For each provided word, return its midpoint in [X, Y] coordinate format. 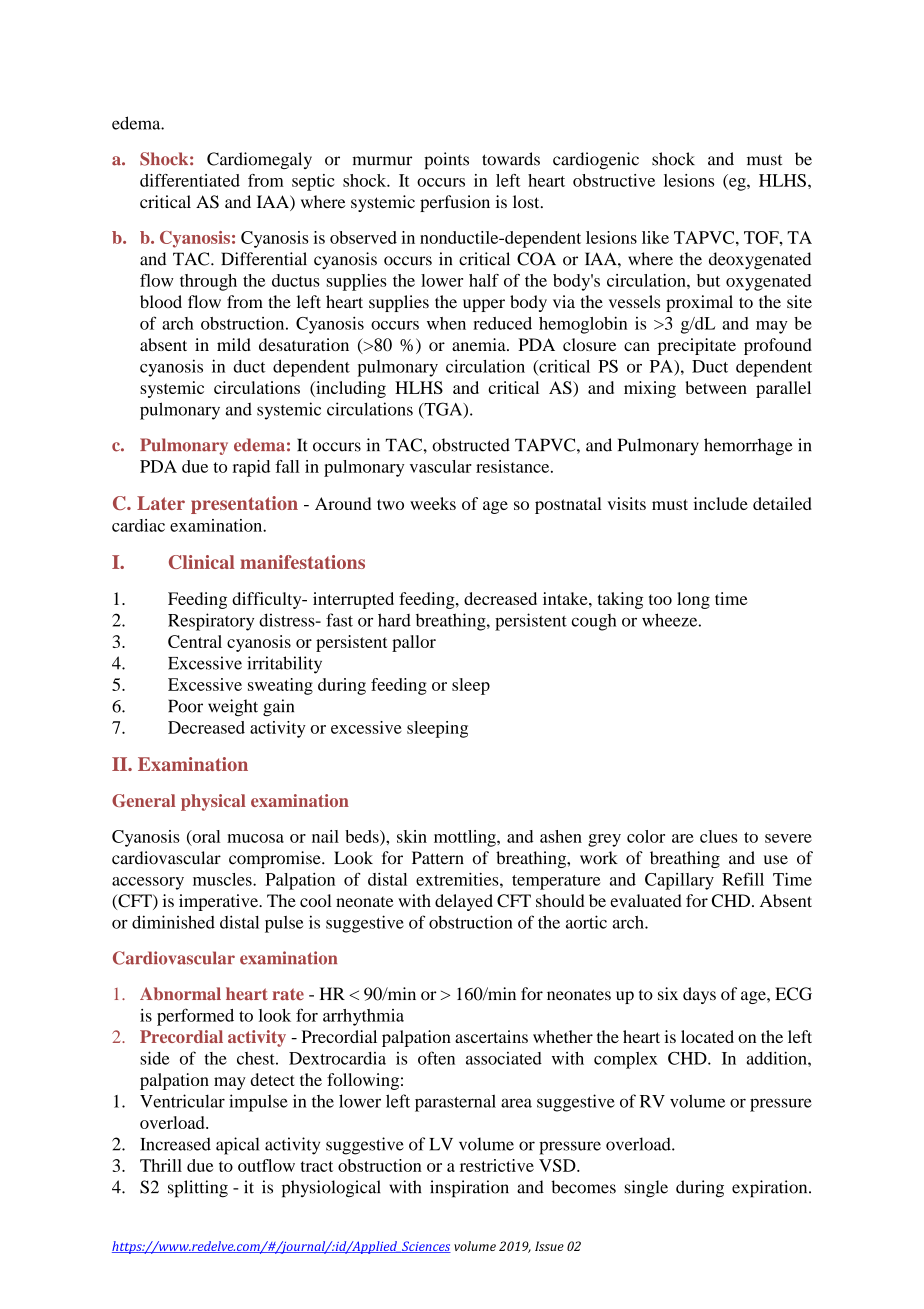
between [716, 387]
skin [412, 836]
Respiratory [211, 622]
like [655, 237]
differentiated [190, 180]
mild [234, 344]
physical [213, 802]
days [699, 995]
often [436, 1058]
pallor [414, 643]
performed [195, 1017]
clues [719, 836]
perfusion [455, 203]
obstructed [471, 445]
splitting [198, 1189]
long [693, 600]
